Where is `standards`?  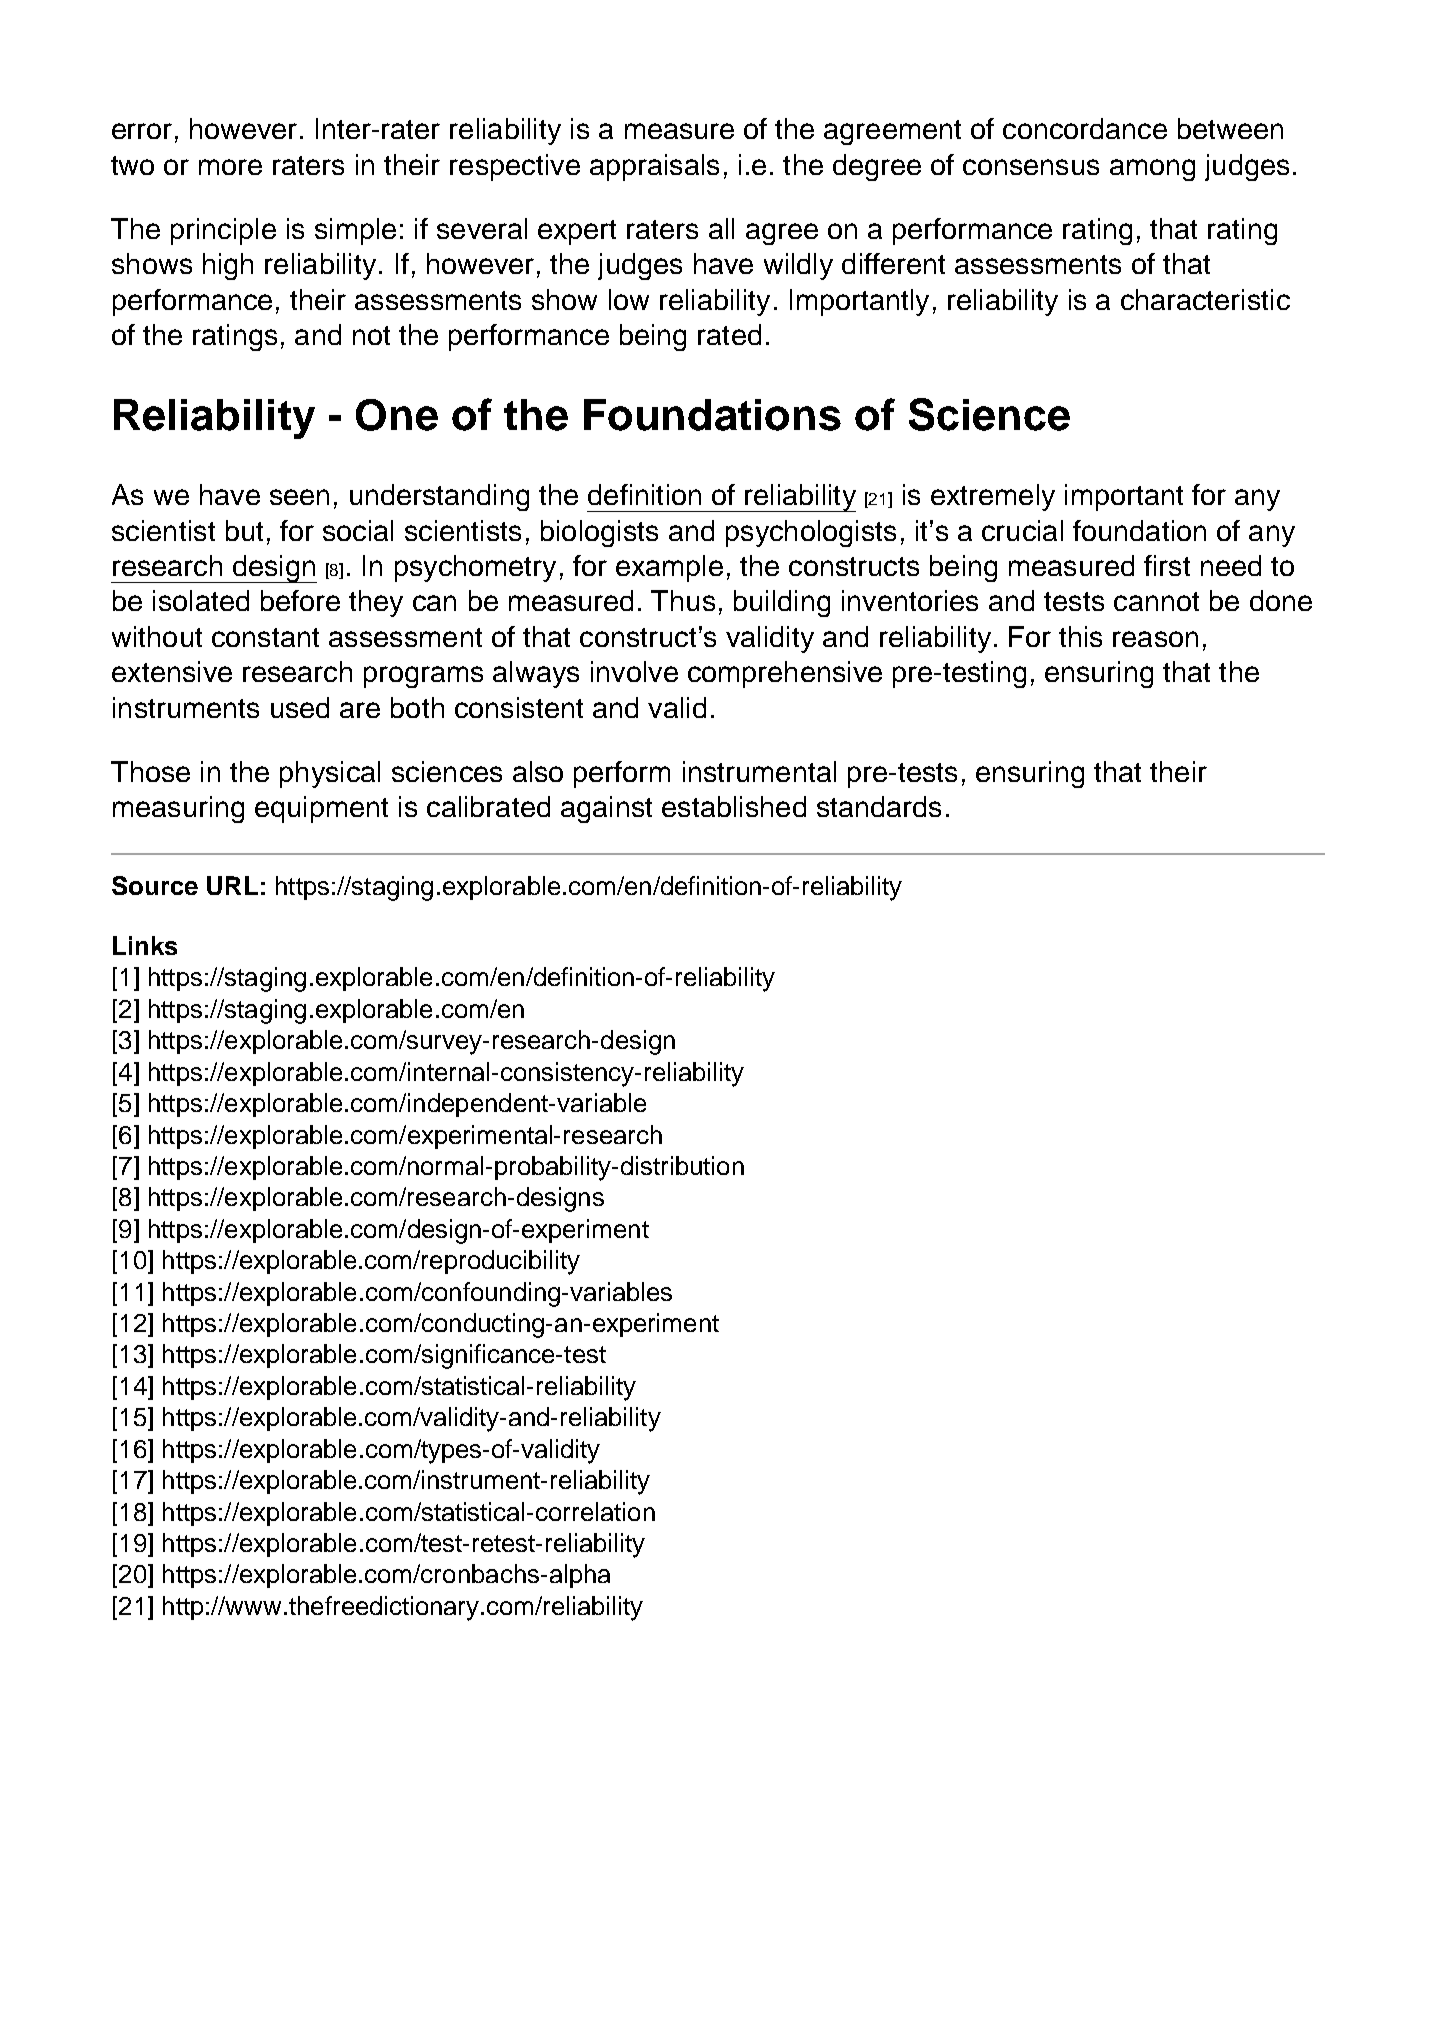
standards is located at coordinates (879, 806).
